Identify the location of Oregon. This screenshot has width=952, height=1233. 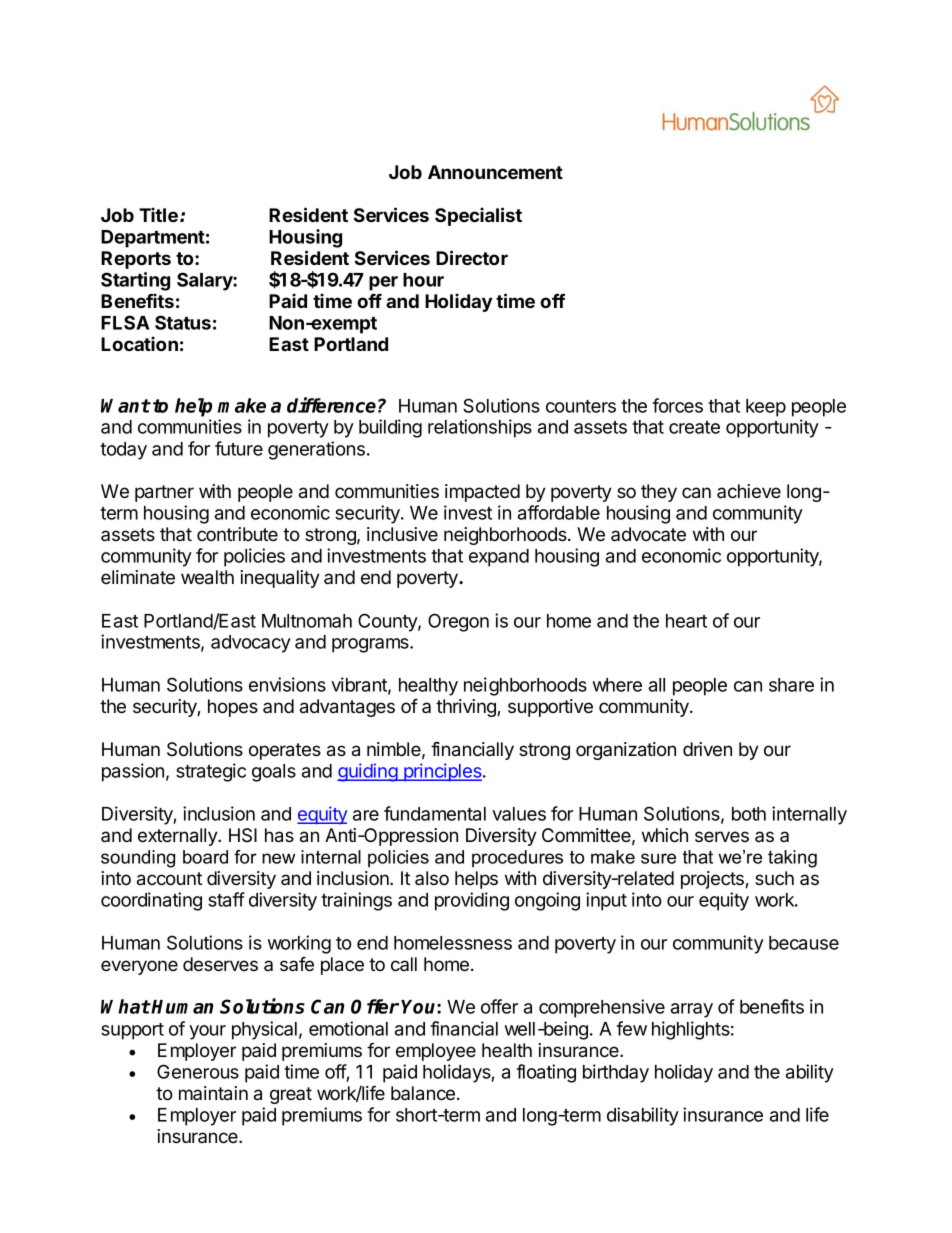
(458, 622).
